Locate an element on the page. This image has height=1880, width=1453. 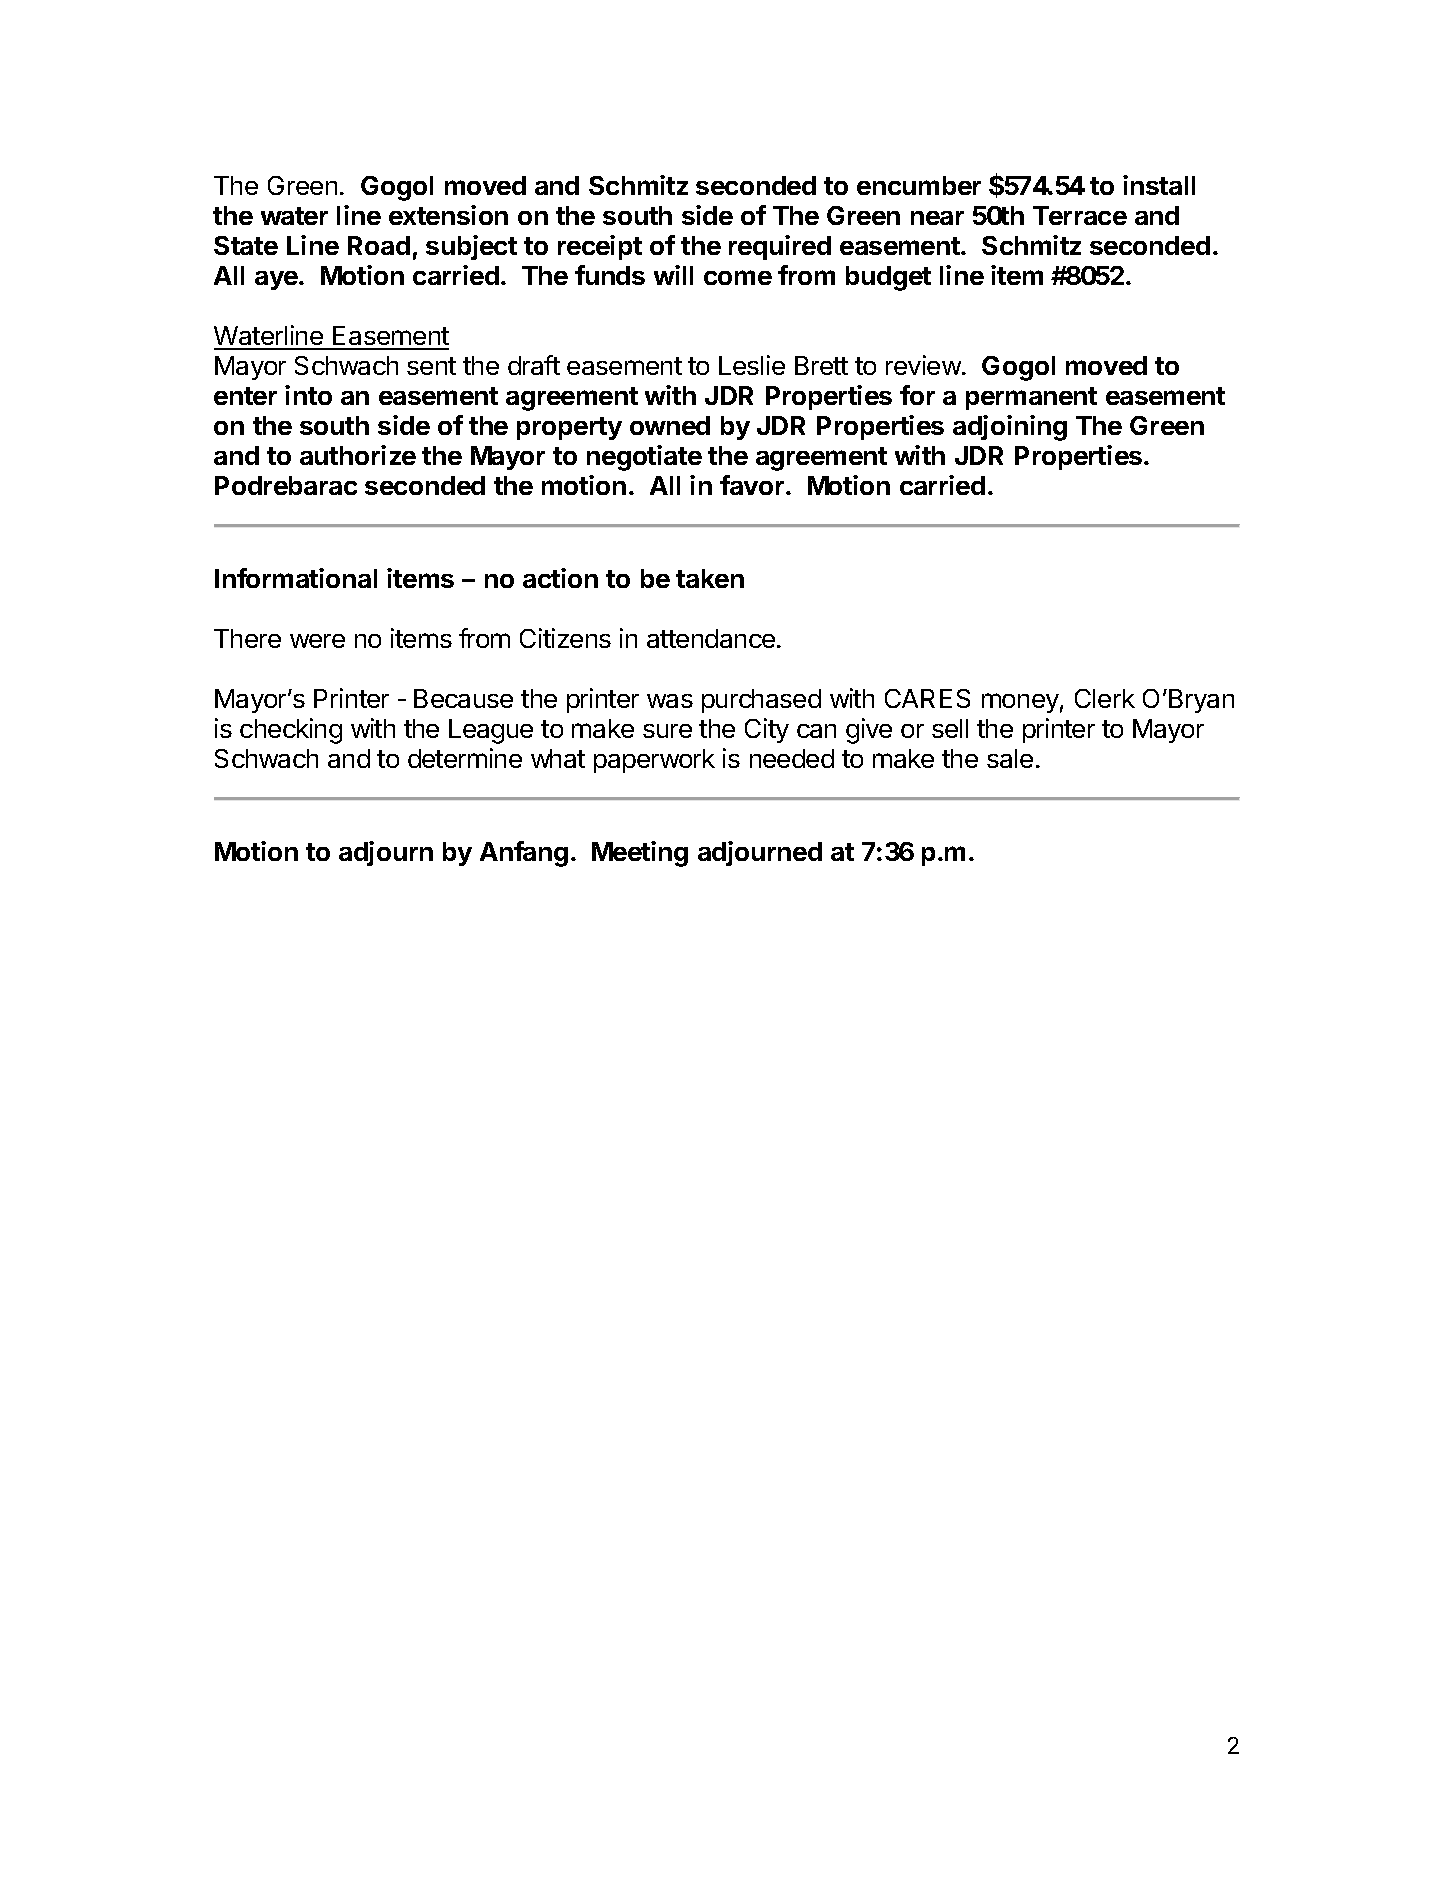
extension is located at coordinates (448, 215).
